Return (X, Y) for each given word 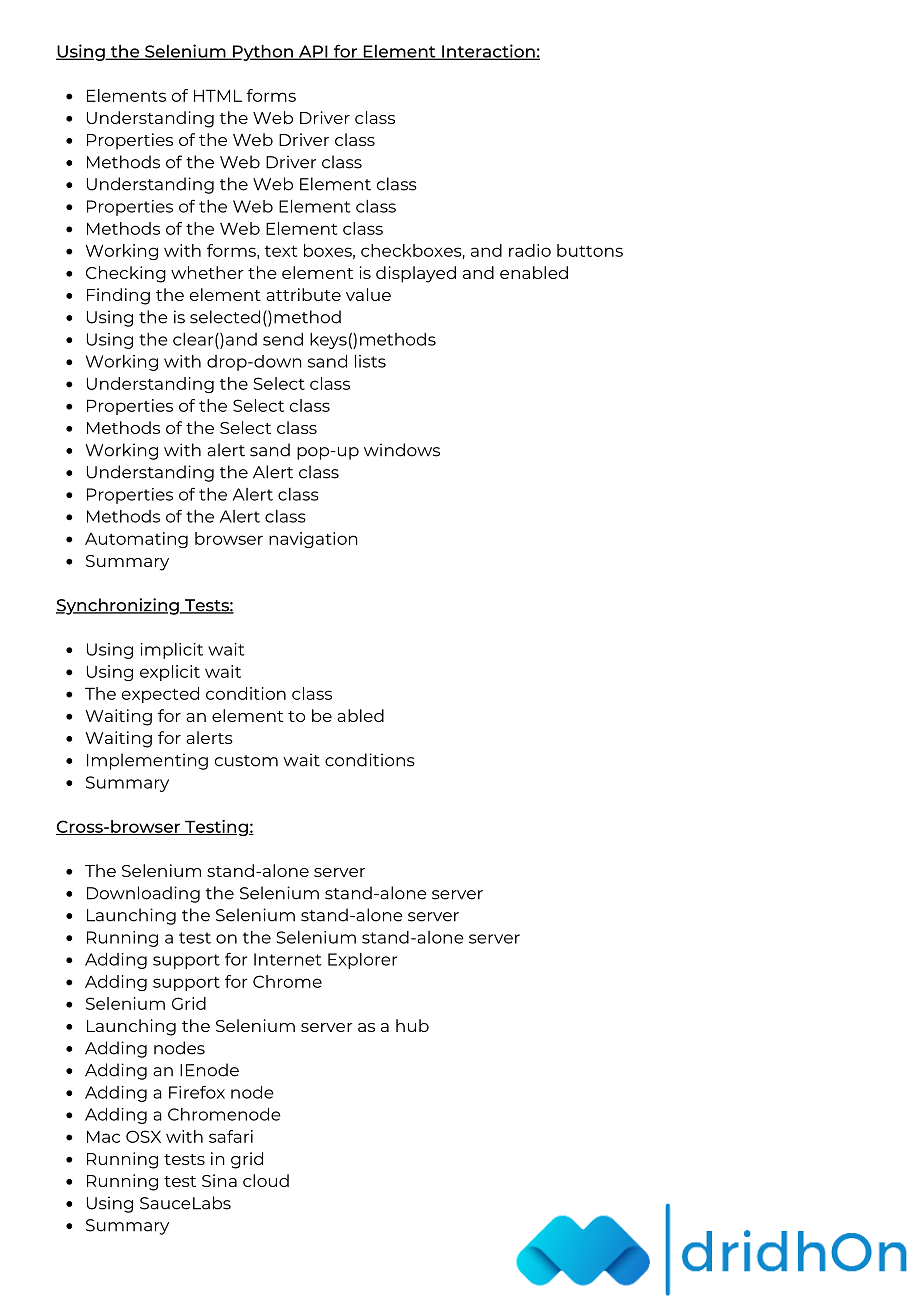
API (313, 52)
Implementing (147, 761)
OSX (143, 1136)
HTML (218, 95)
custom (246, 761)
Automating (136, 540)
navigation (313, 540)
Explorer (362, 961)
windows (402, 450)
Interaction (488, 52)
